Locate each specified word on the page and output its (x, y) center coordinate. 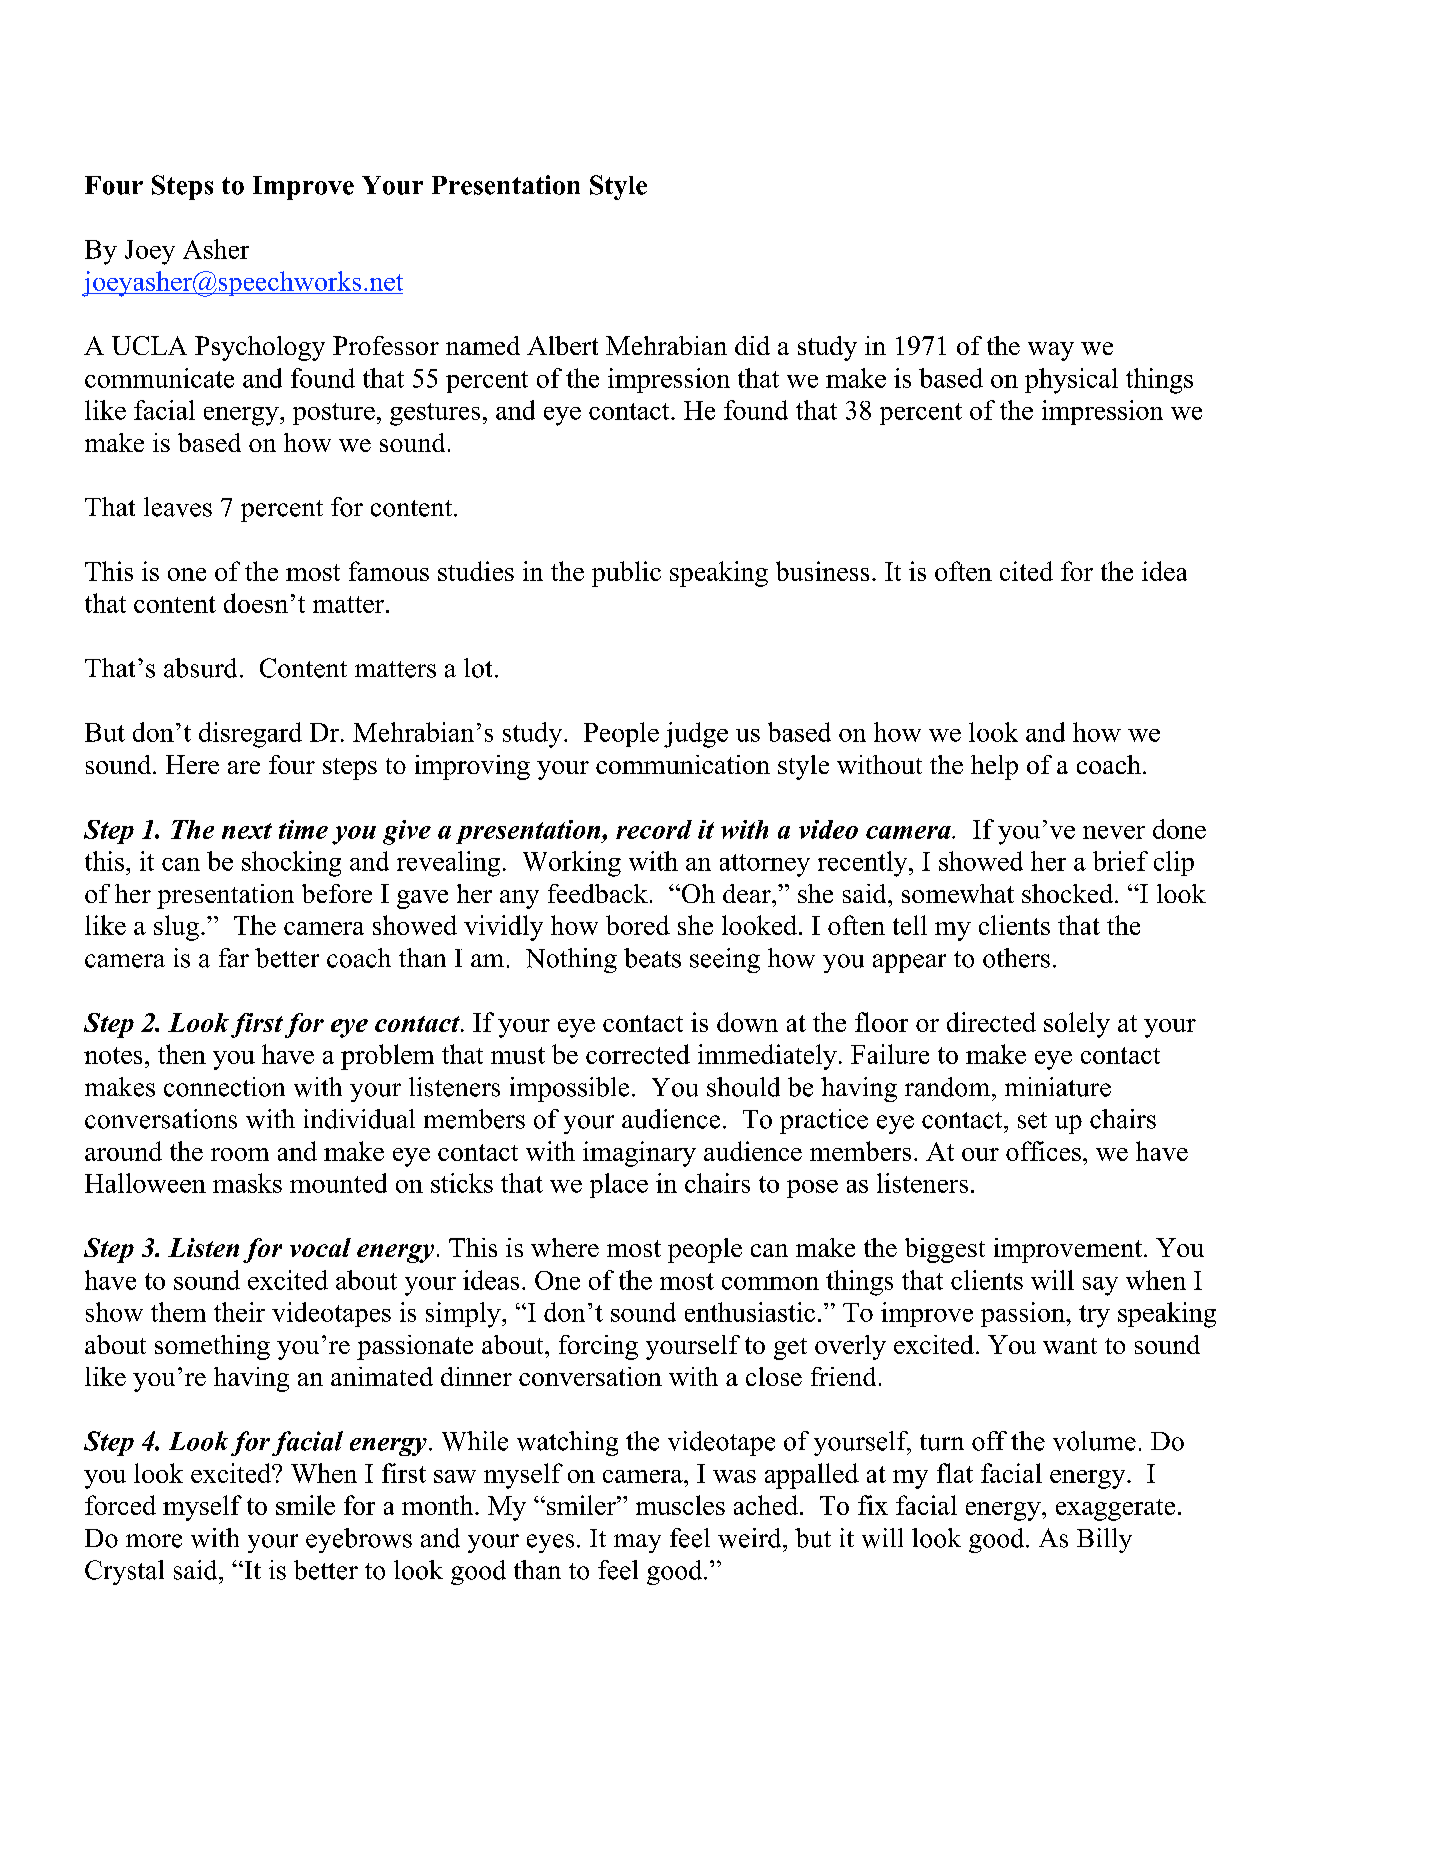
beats (652, 958)
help (994, 767)
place (619, 1185)
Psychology (260, 348)
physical (1071, 381)
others (1016, 958)
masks (247, 1183)
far (234, 958)
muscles (680, 1505)
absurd (200, 668)
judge (696, 735)
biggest (945, 1250)
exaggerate (1115, 1510)
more (154, 1541)
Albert (562, 345)
